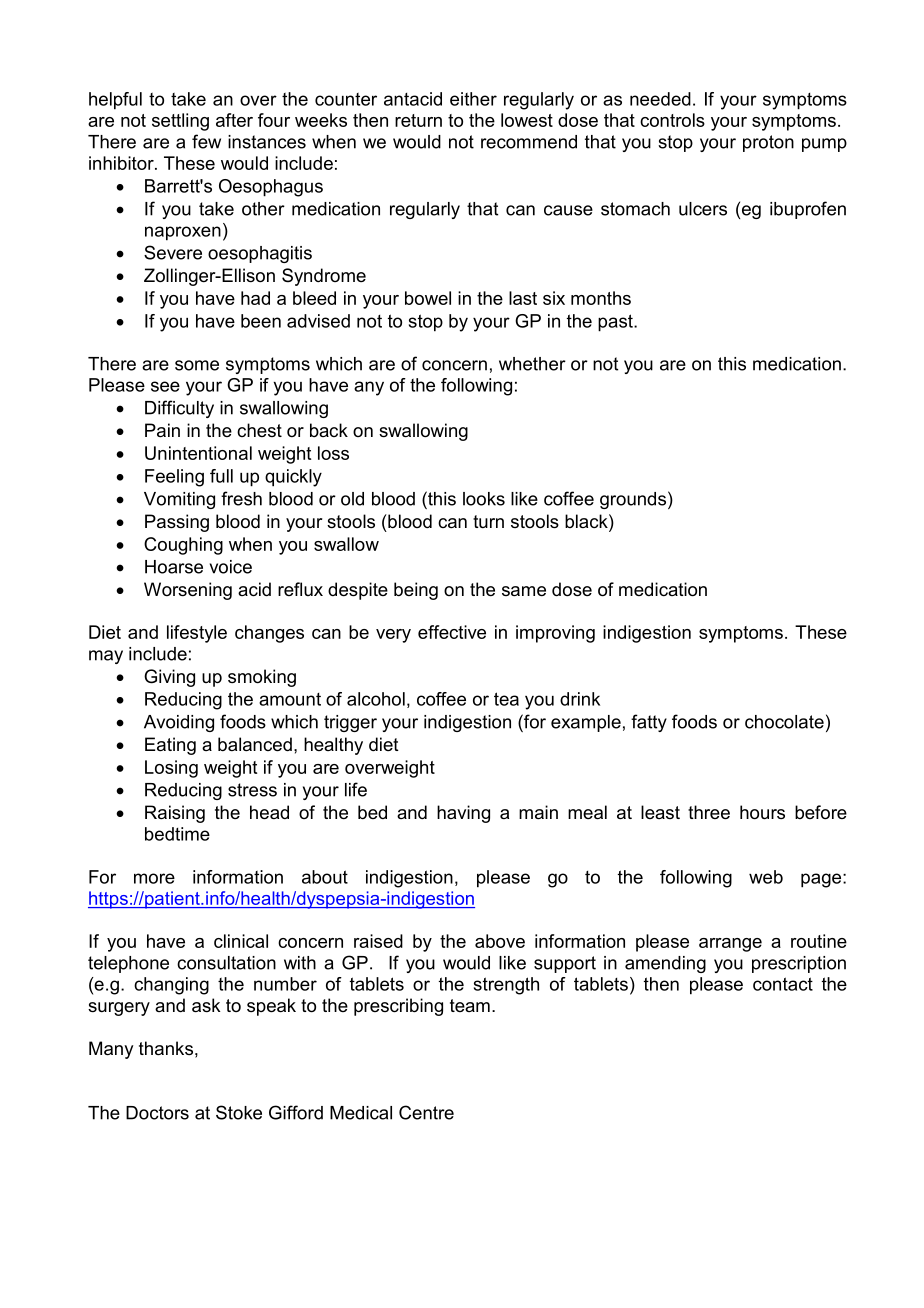 Image resolution: width=924 pixels, height=1308 pixels. Describe the element at coordinates (426, 1112) in the page. I see `Centre` at that location.
